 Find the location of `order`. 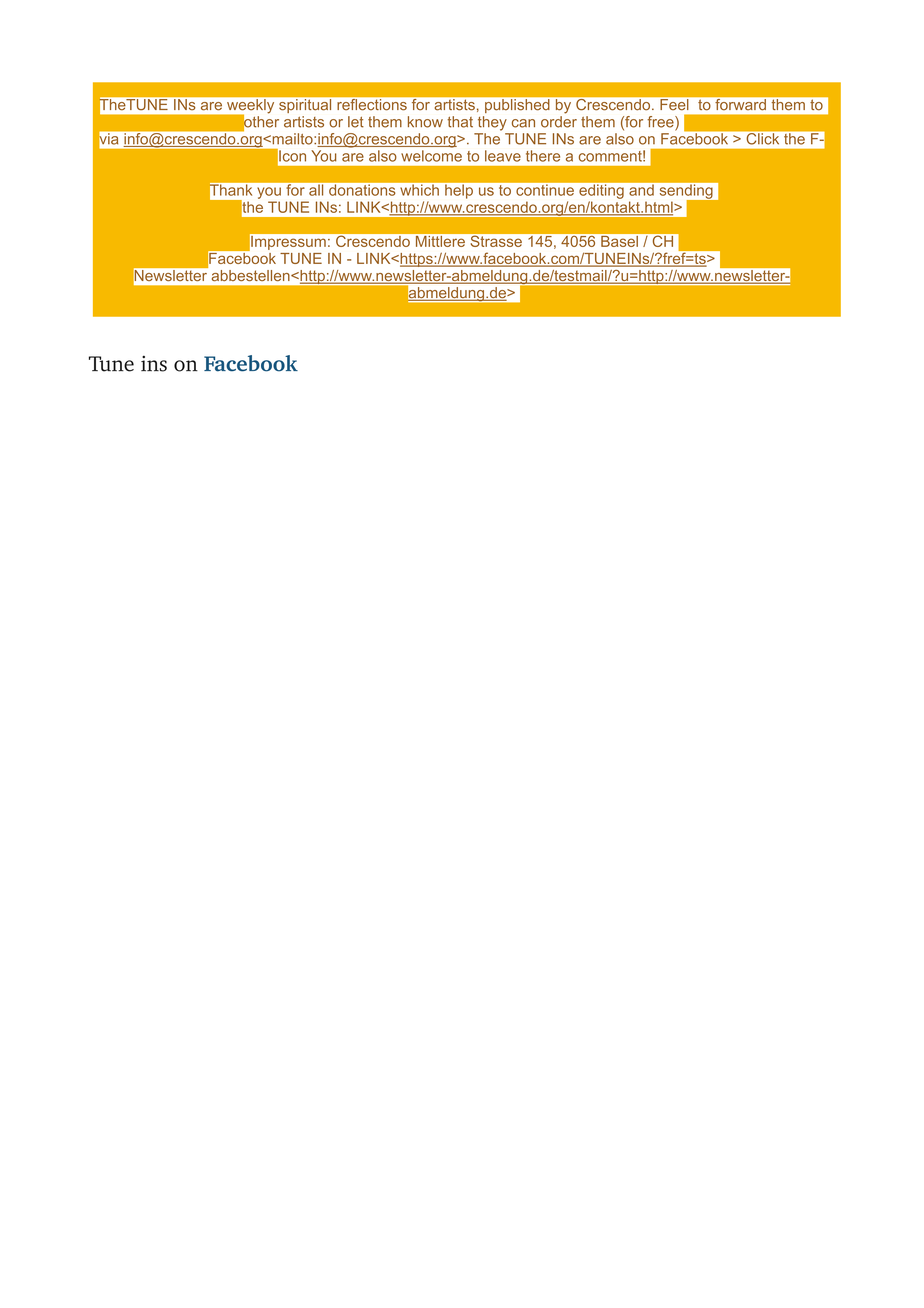

order is located at coordinates (559, 122).
